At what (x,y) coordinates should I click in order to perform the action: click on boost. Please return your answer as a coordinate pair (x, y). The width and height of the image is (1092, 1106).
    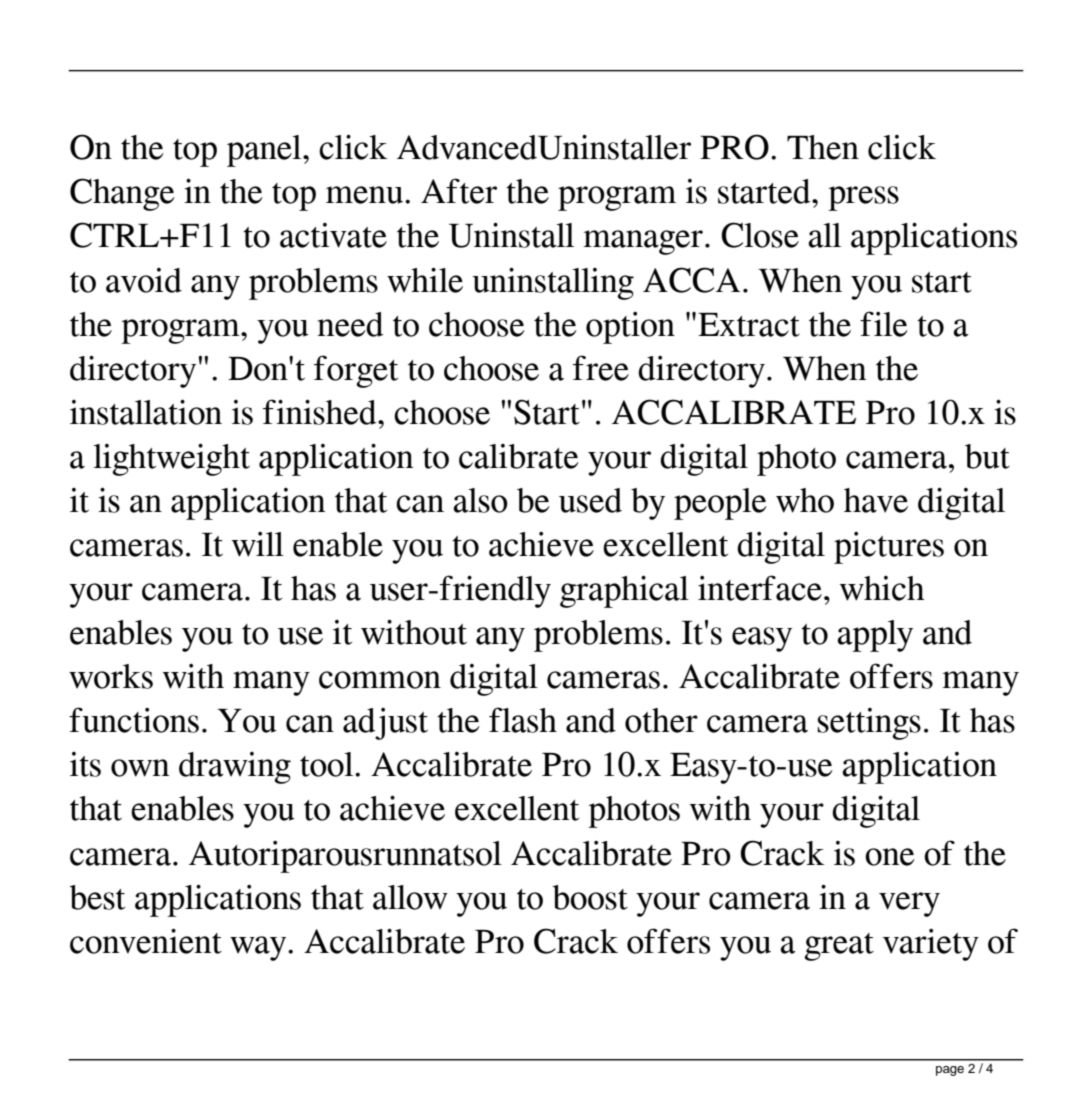
    Looking at the image, I should click on (590, 897).
